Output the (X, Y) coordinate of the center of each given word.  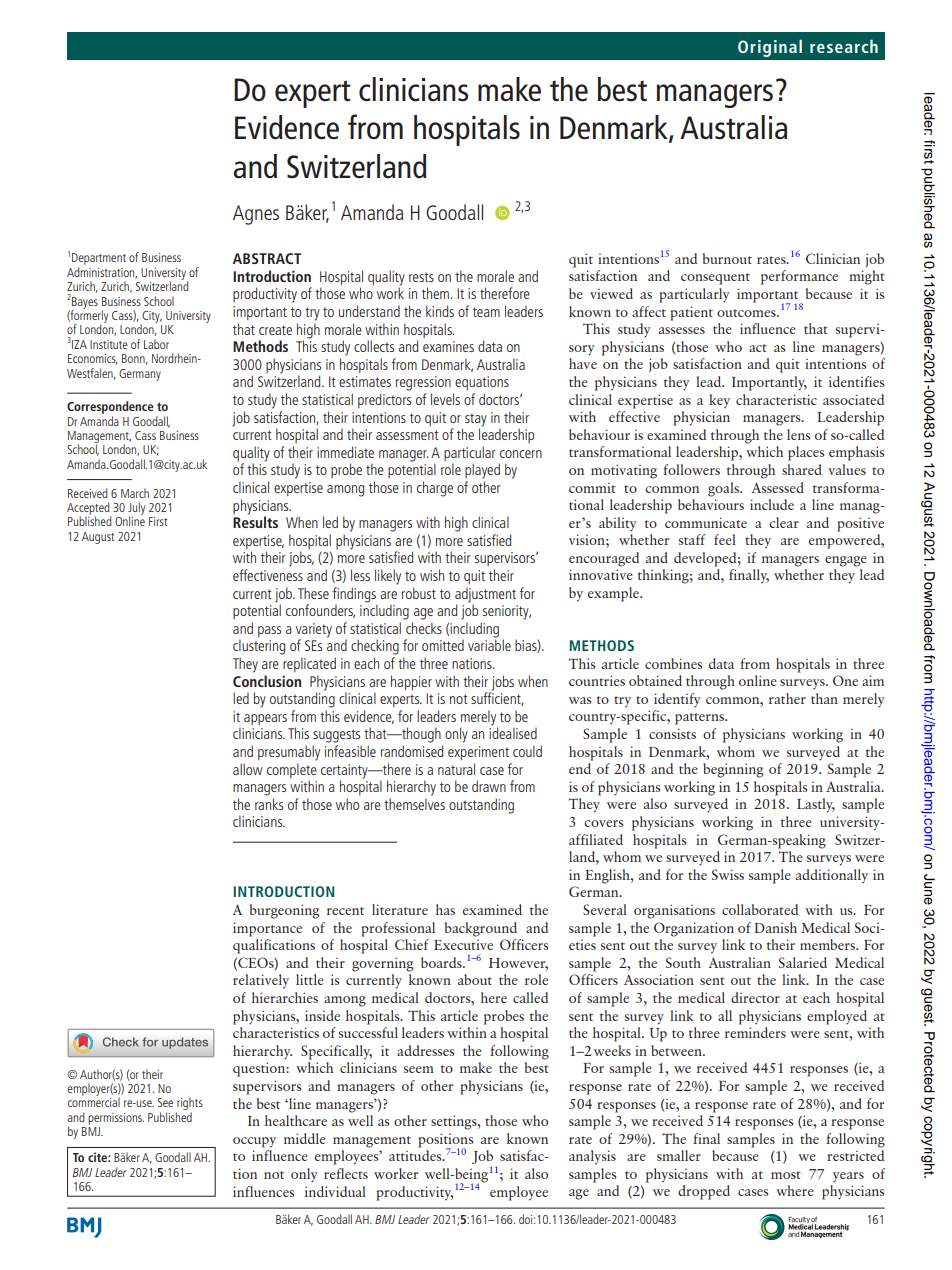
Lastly (816, 805)
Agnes (256, 215)
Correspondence (110, 407)
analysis (592, 1157)
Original (770, 48)
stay (476, 420)
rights (189, 1105)
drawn (489, 786)
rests (421, 277)
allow (248, 769)
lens (798, 434)
